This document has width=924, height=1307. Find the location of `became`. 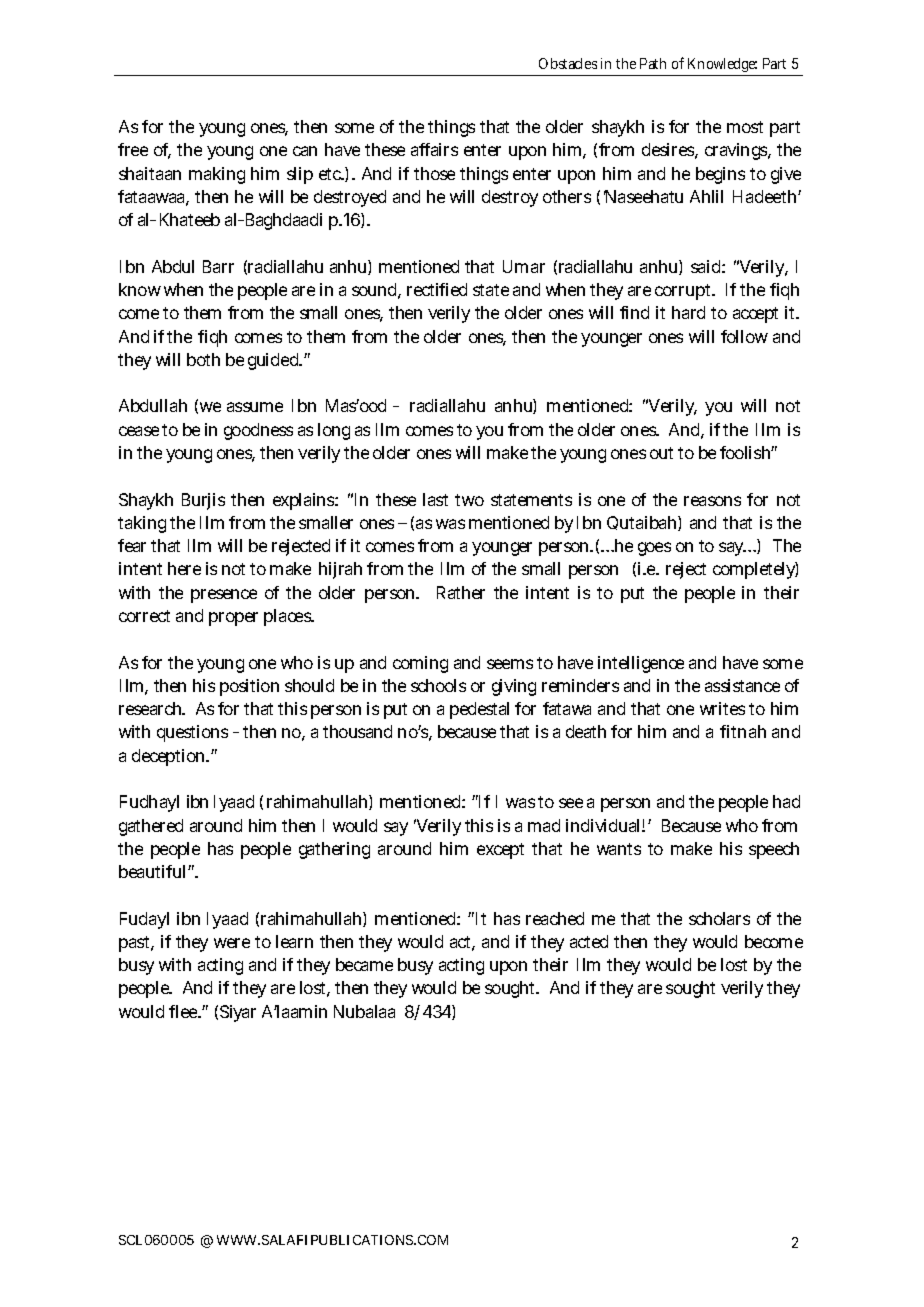

became is located at coordinates (364, 964).
